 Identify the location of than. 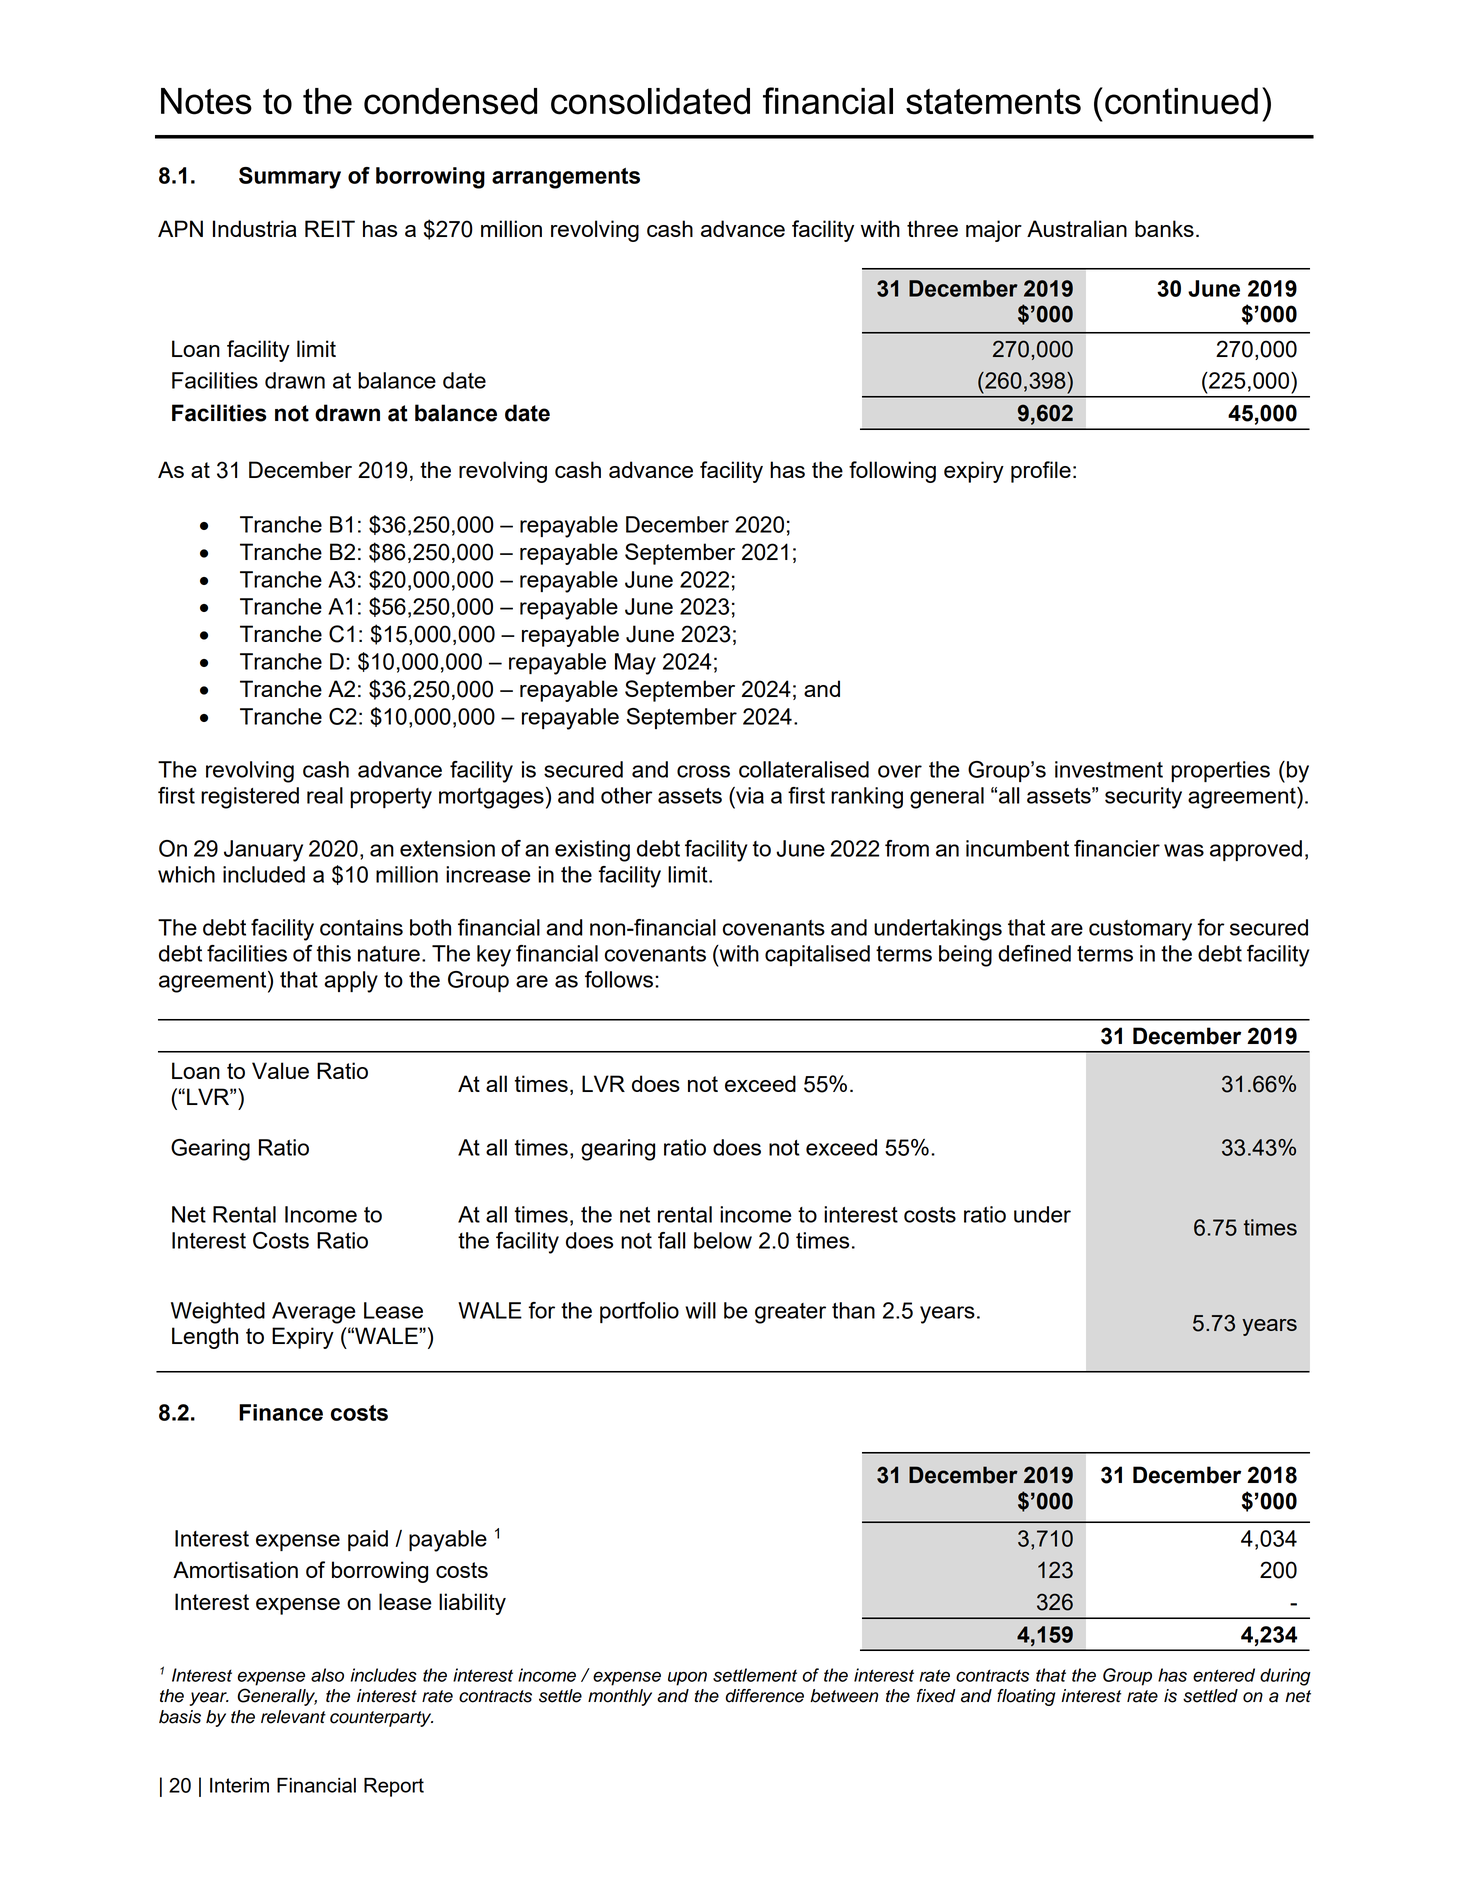
(853, 1310).
